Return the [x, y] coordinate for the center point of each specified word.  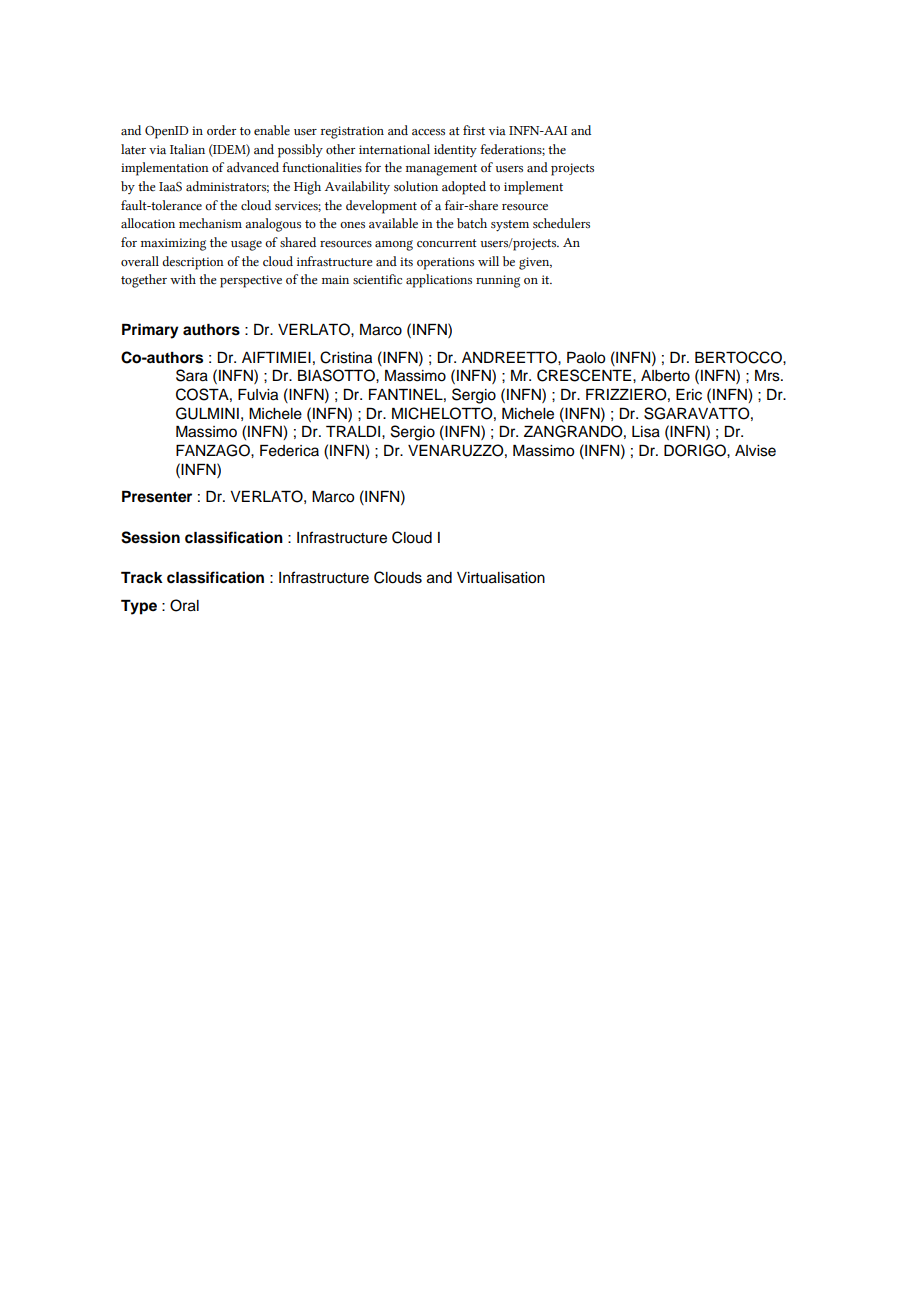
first [474, 130]
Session [150, 537]
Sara [192, 375]
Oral [184, 605]
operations [445, 263]
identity [455, 150]
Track [142, 578]
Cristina [346, 357]
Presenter [157, 497]
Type [139, 607]
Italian [187, 149]
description [193, 263]
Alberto [665, 376]
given [535, 263]
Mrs [768, 376]
